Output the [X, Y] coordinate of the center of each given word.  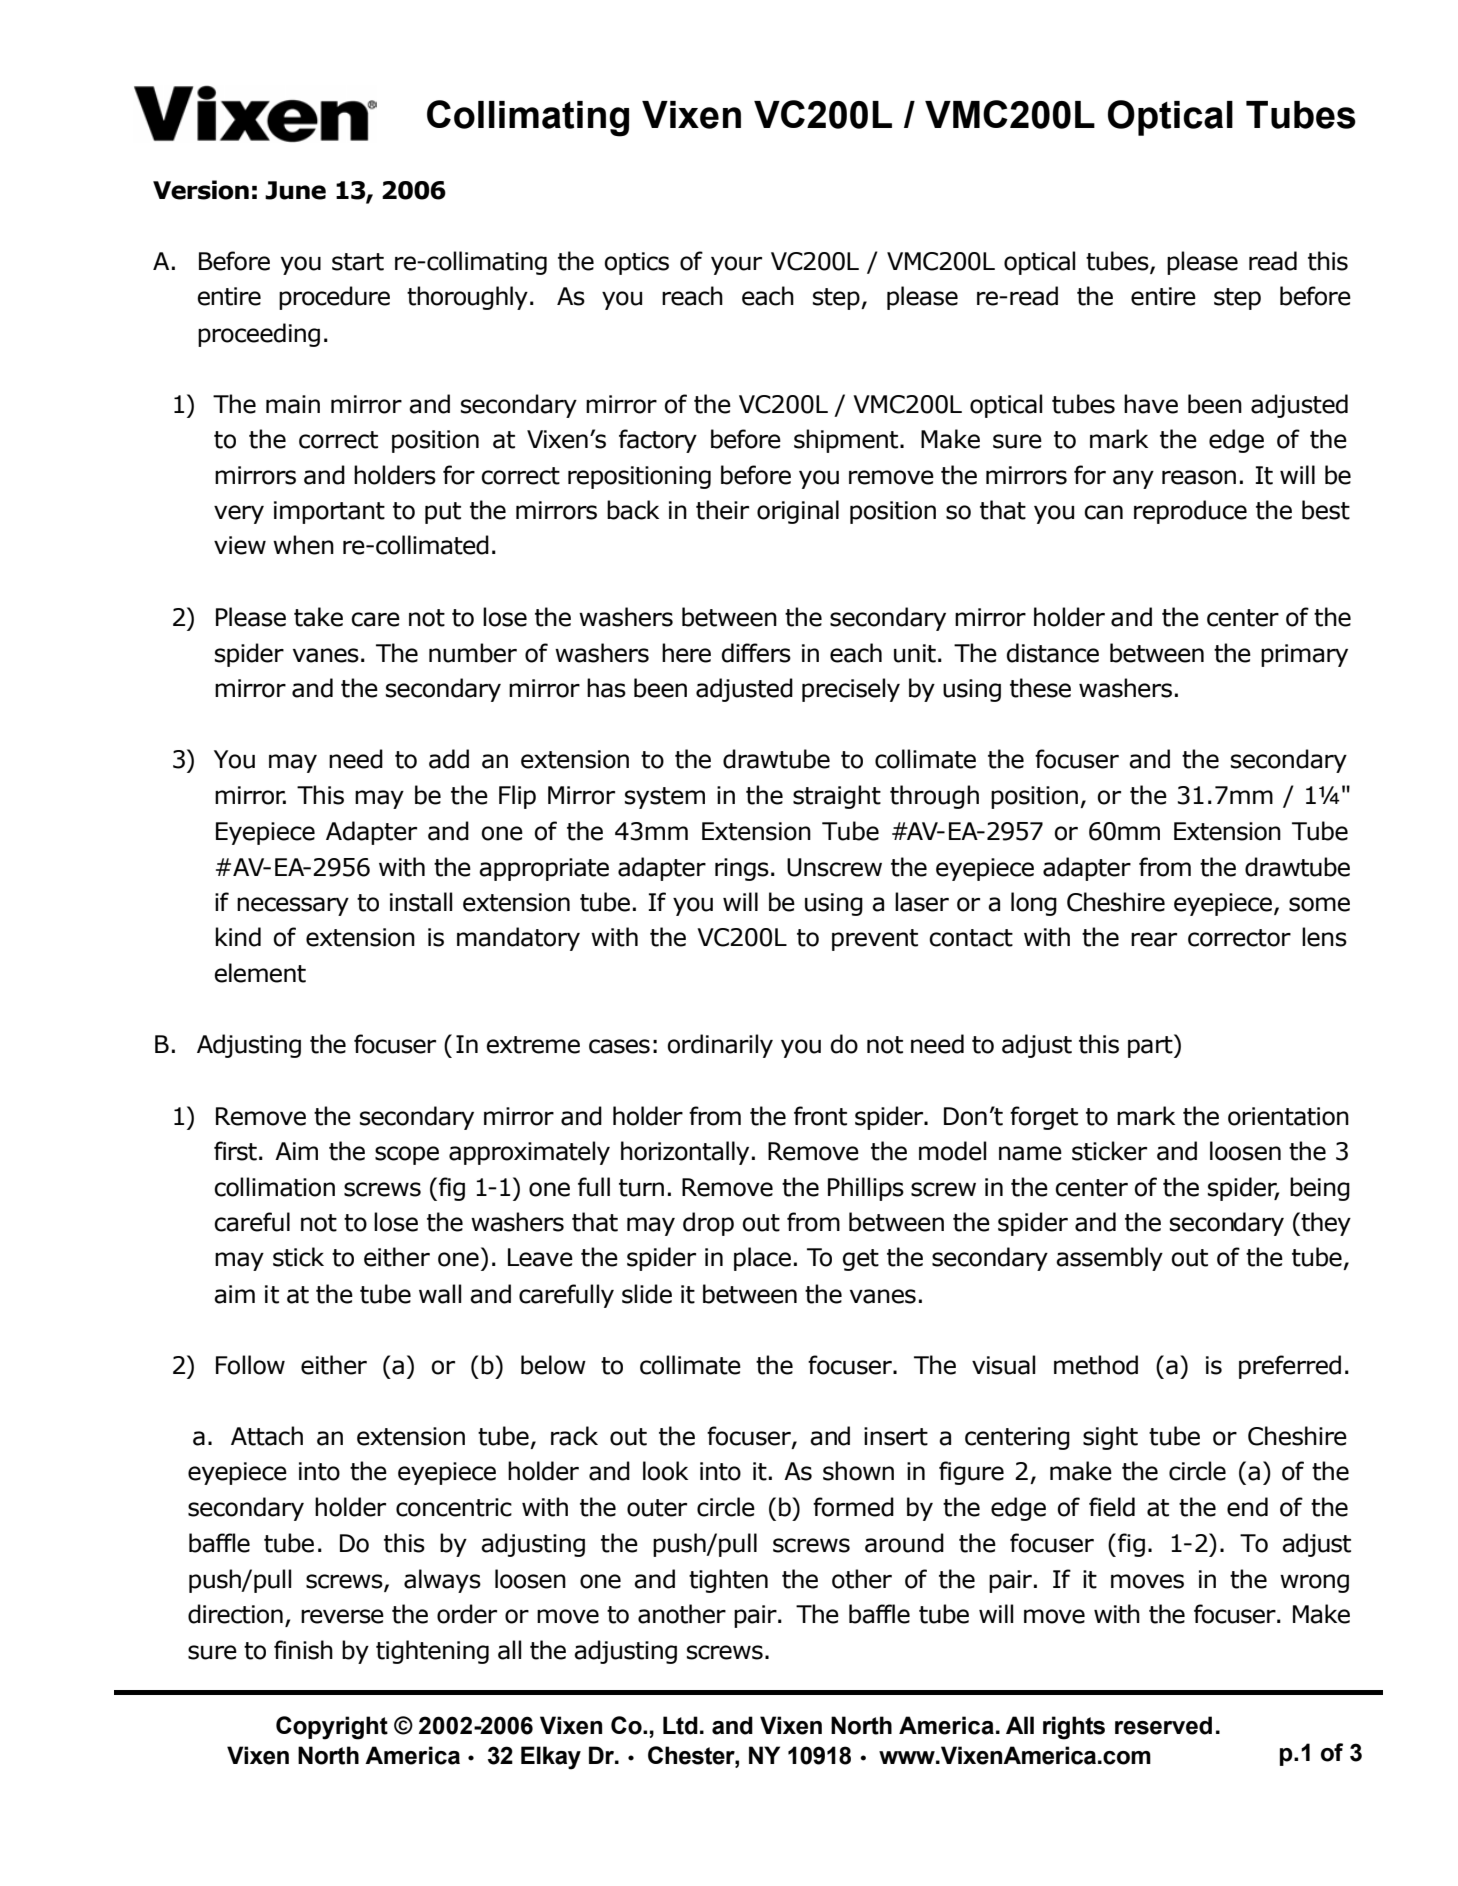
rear [1154, 939]
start [358, 262]
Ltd [680, 1725]
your [736, 265]
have [1151, 404]
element [260, 973]
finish [303, 1650]
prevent [875, 940]
